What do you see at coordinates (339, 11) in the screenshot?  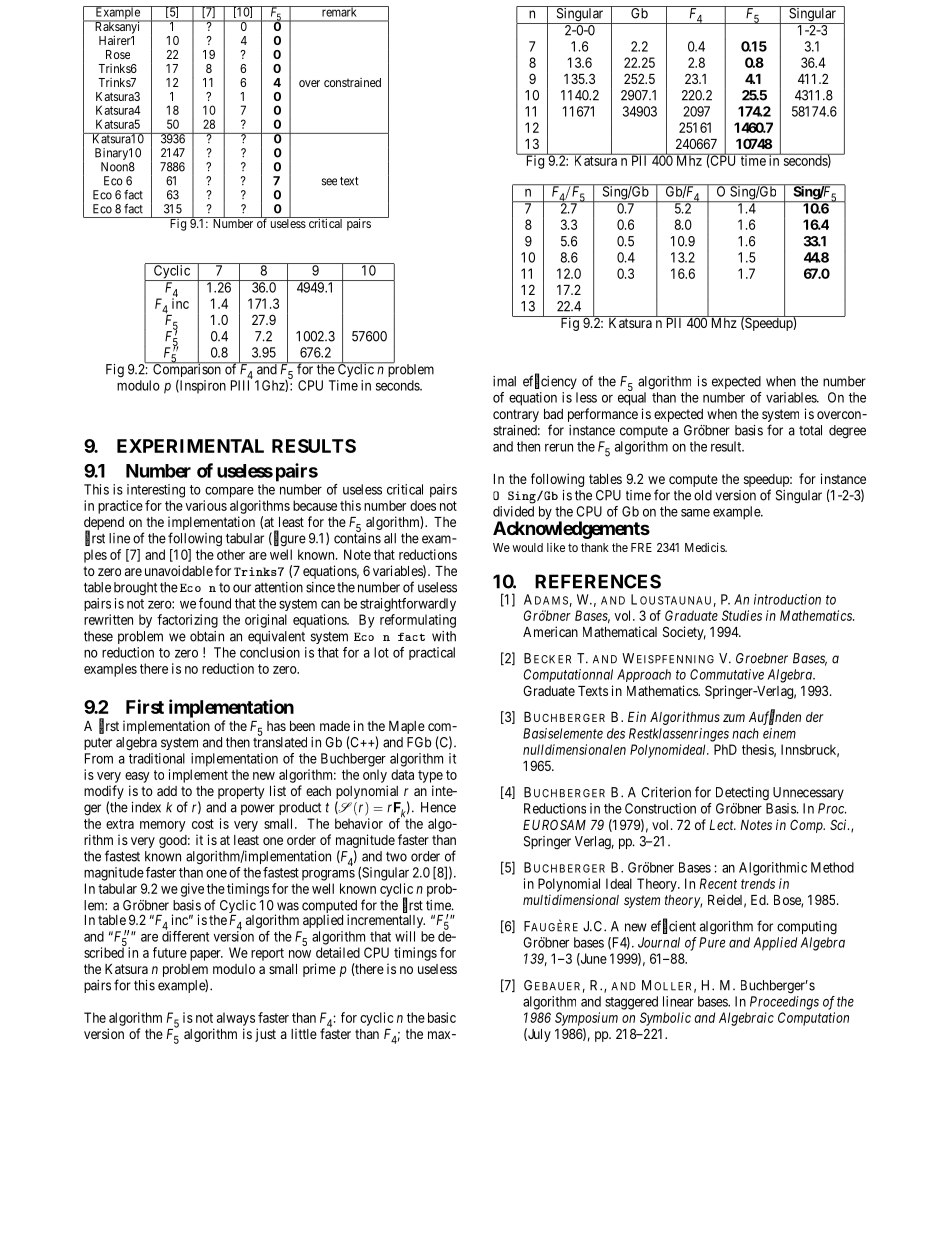 I see `remark` at bounding box center [339, 11].
